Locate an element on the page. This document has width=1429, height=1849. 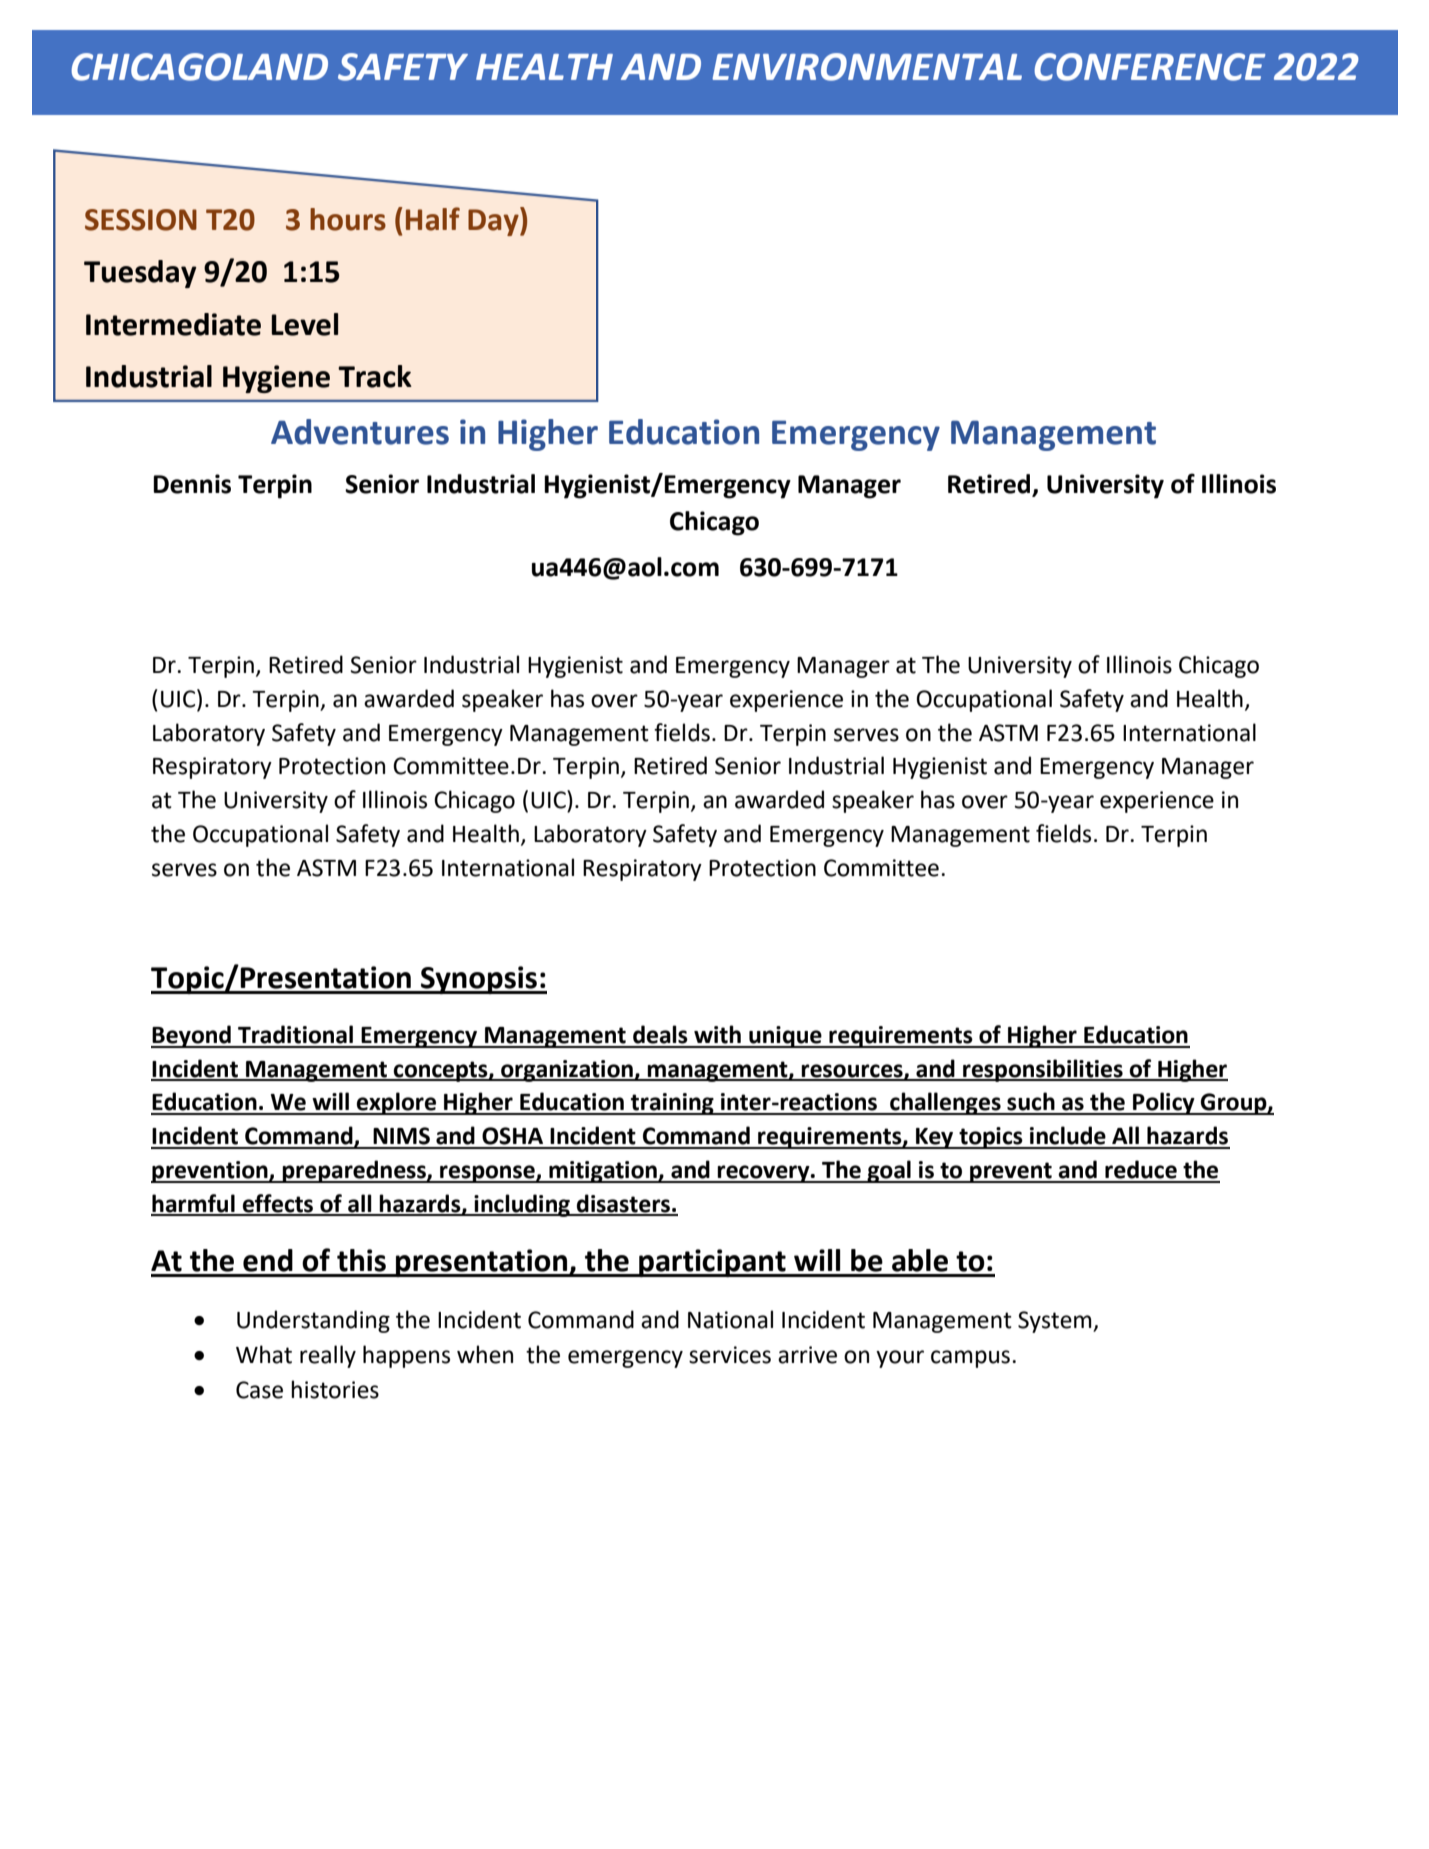
Dennis is located at coordinates (192, 484).
